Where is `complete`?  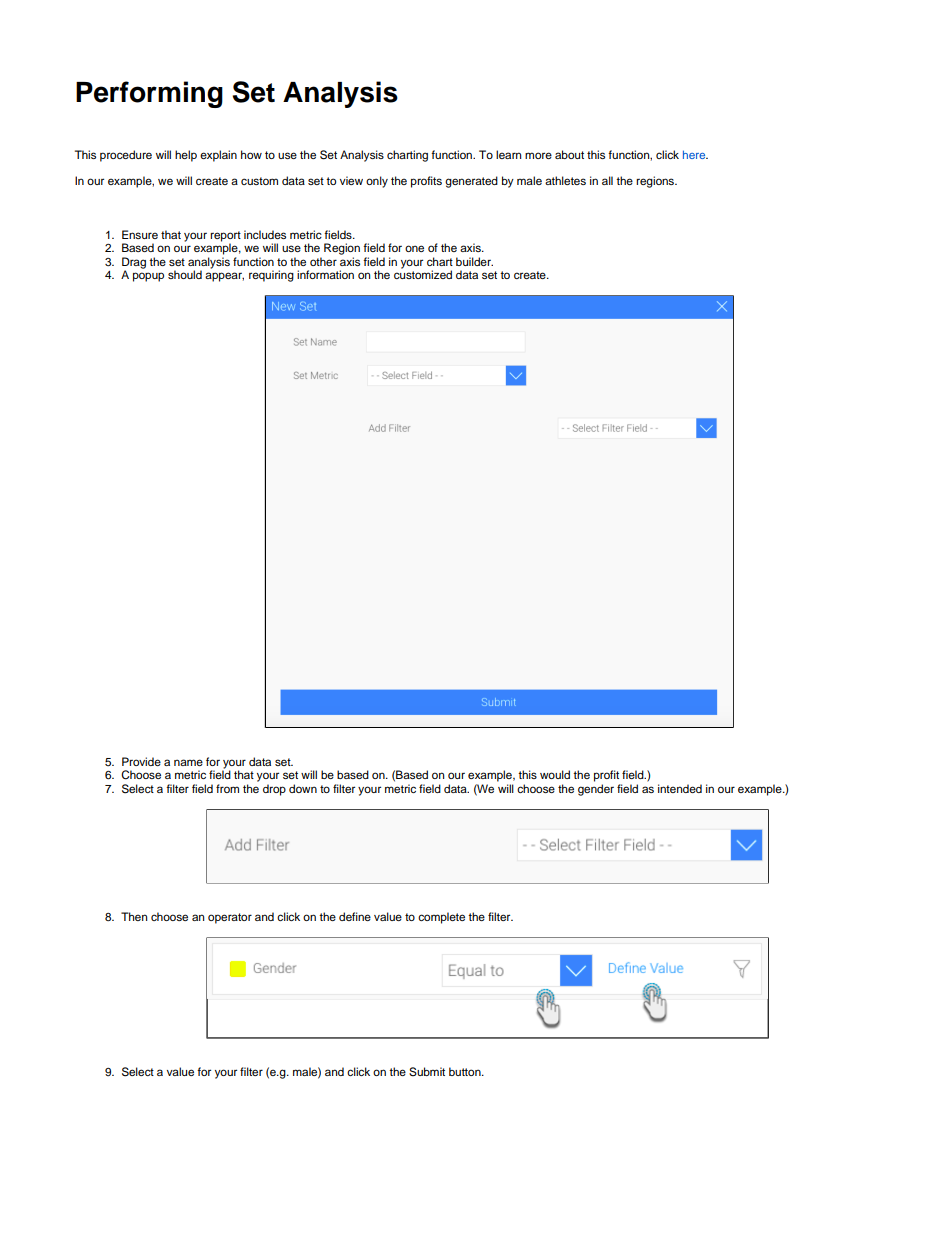
complete is located at coordinates (441, 918).
